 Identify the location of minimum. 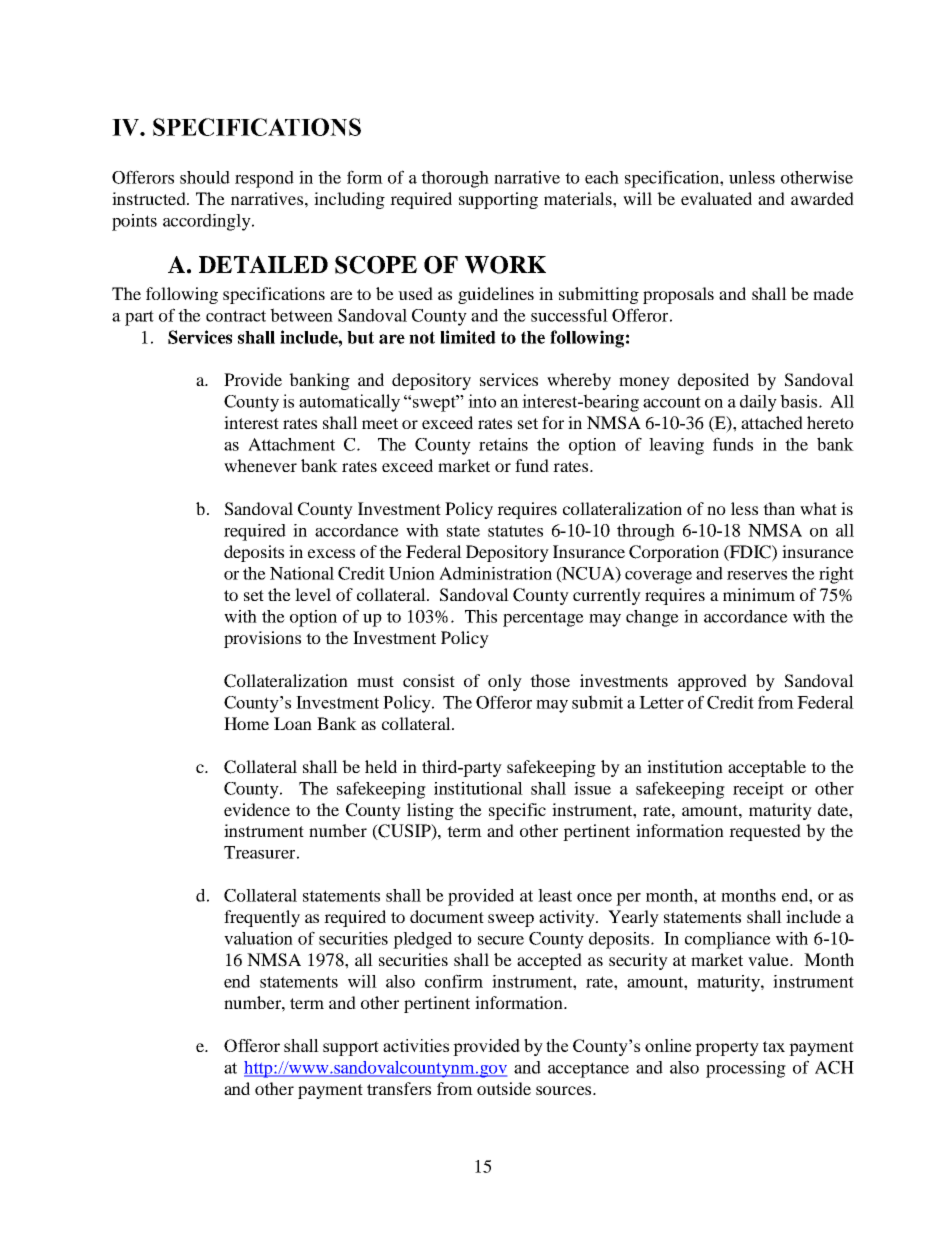
(759, 594).
